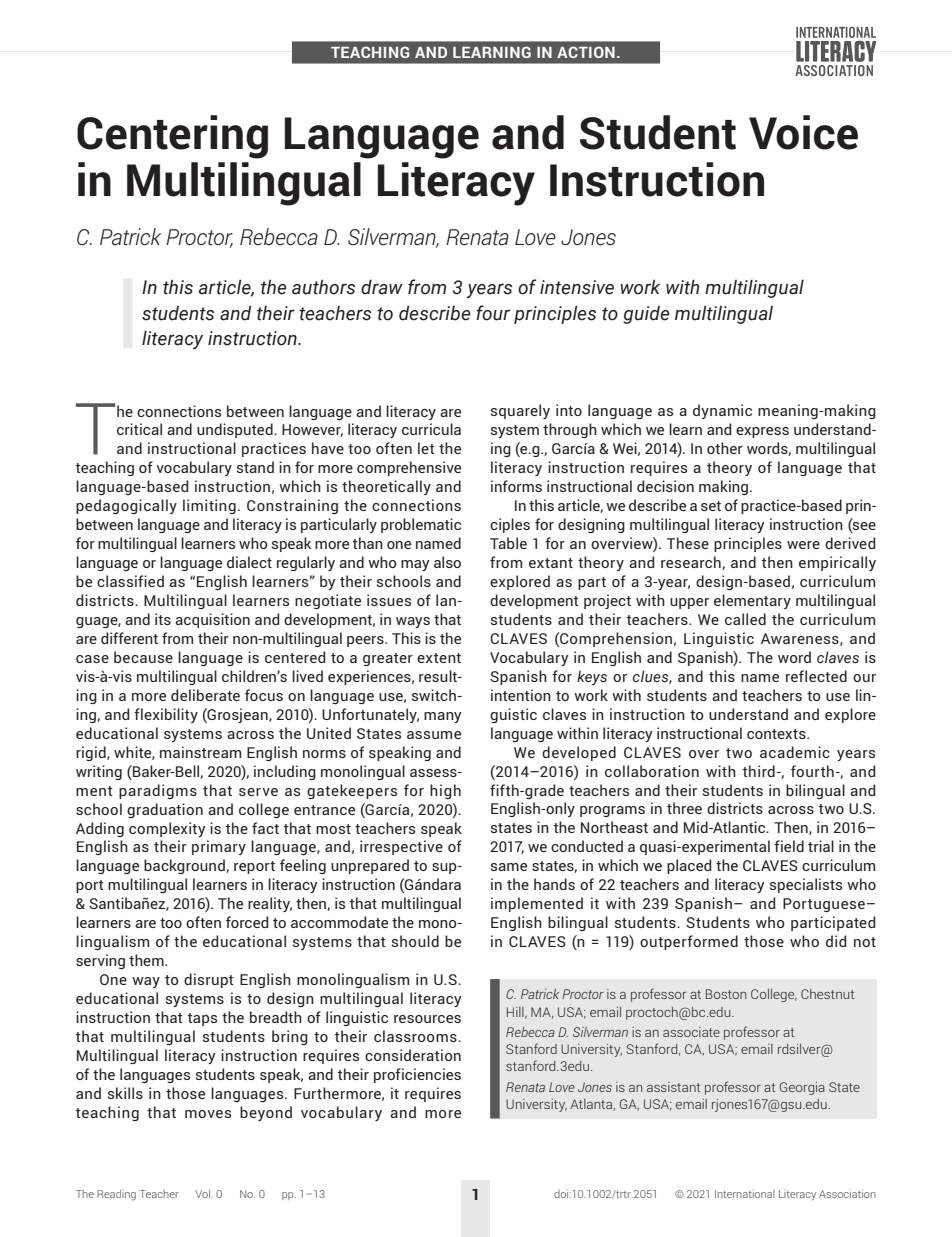  I want to click on critical, so click(139, 429).
